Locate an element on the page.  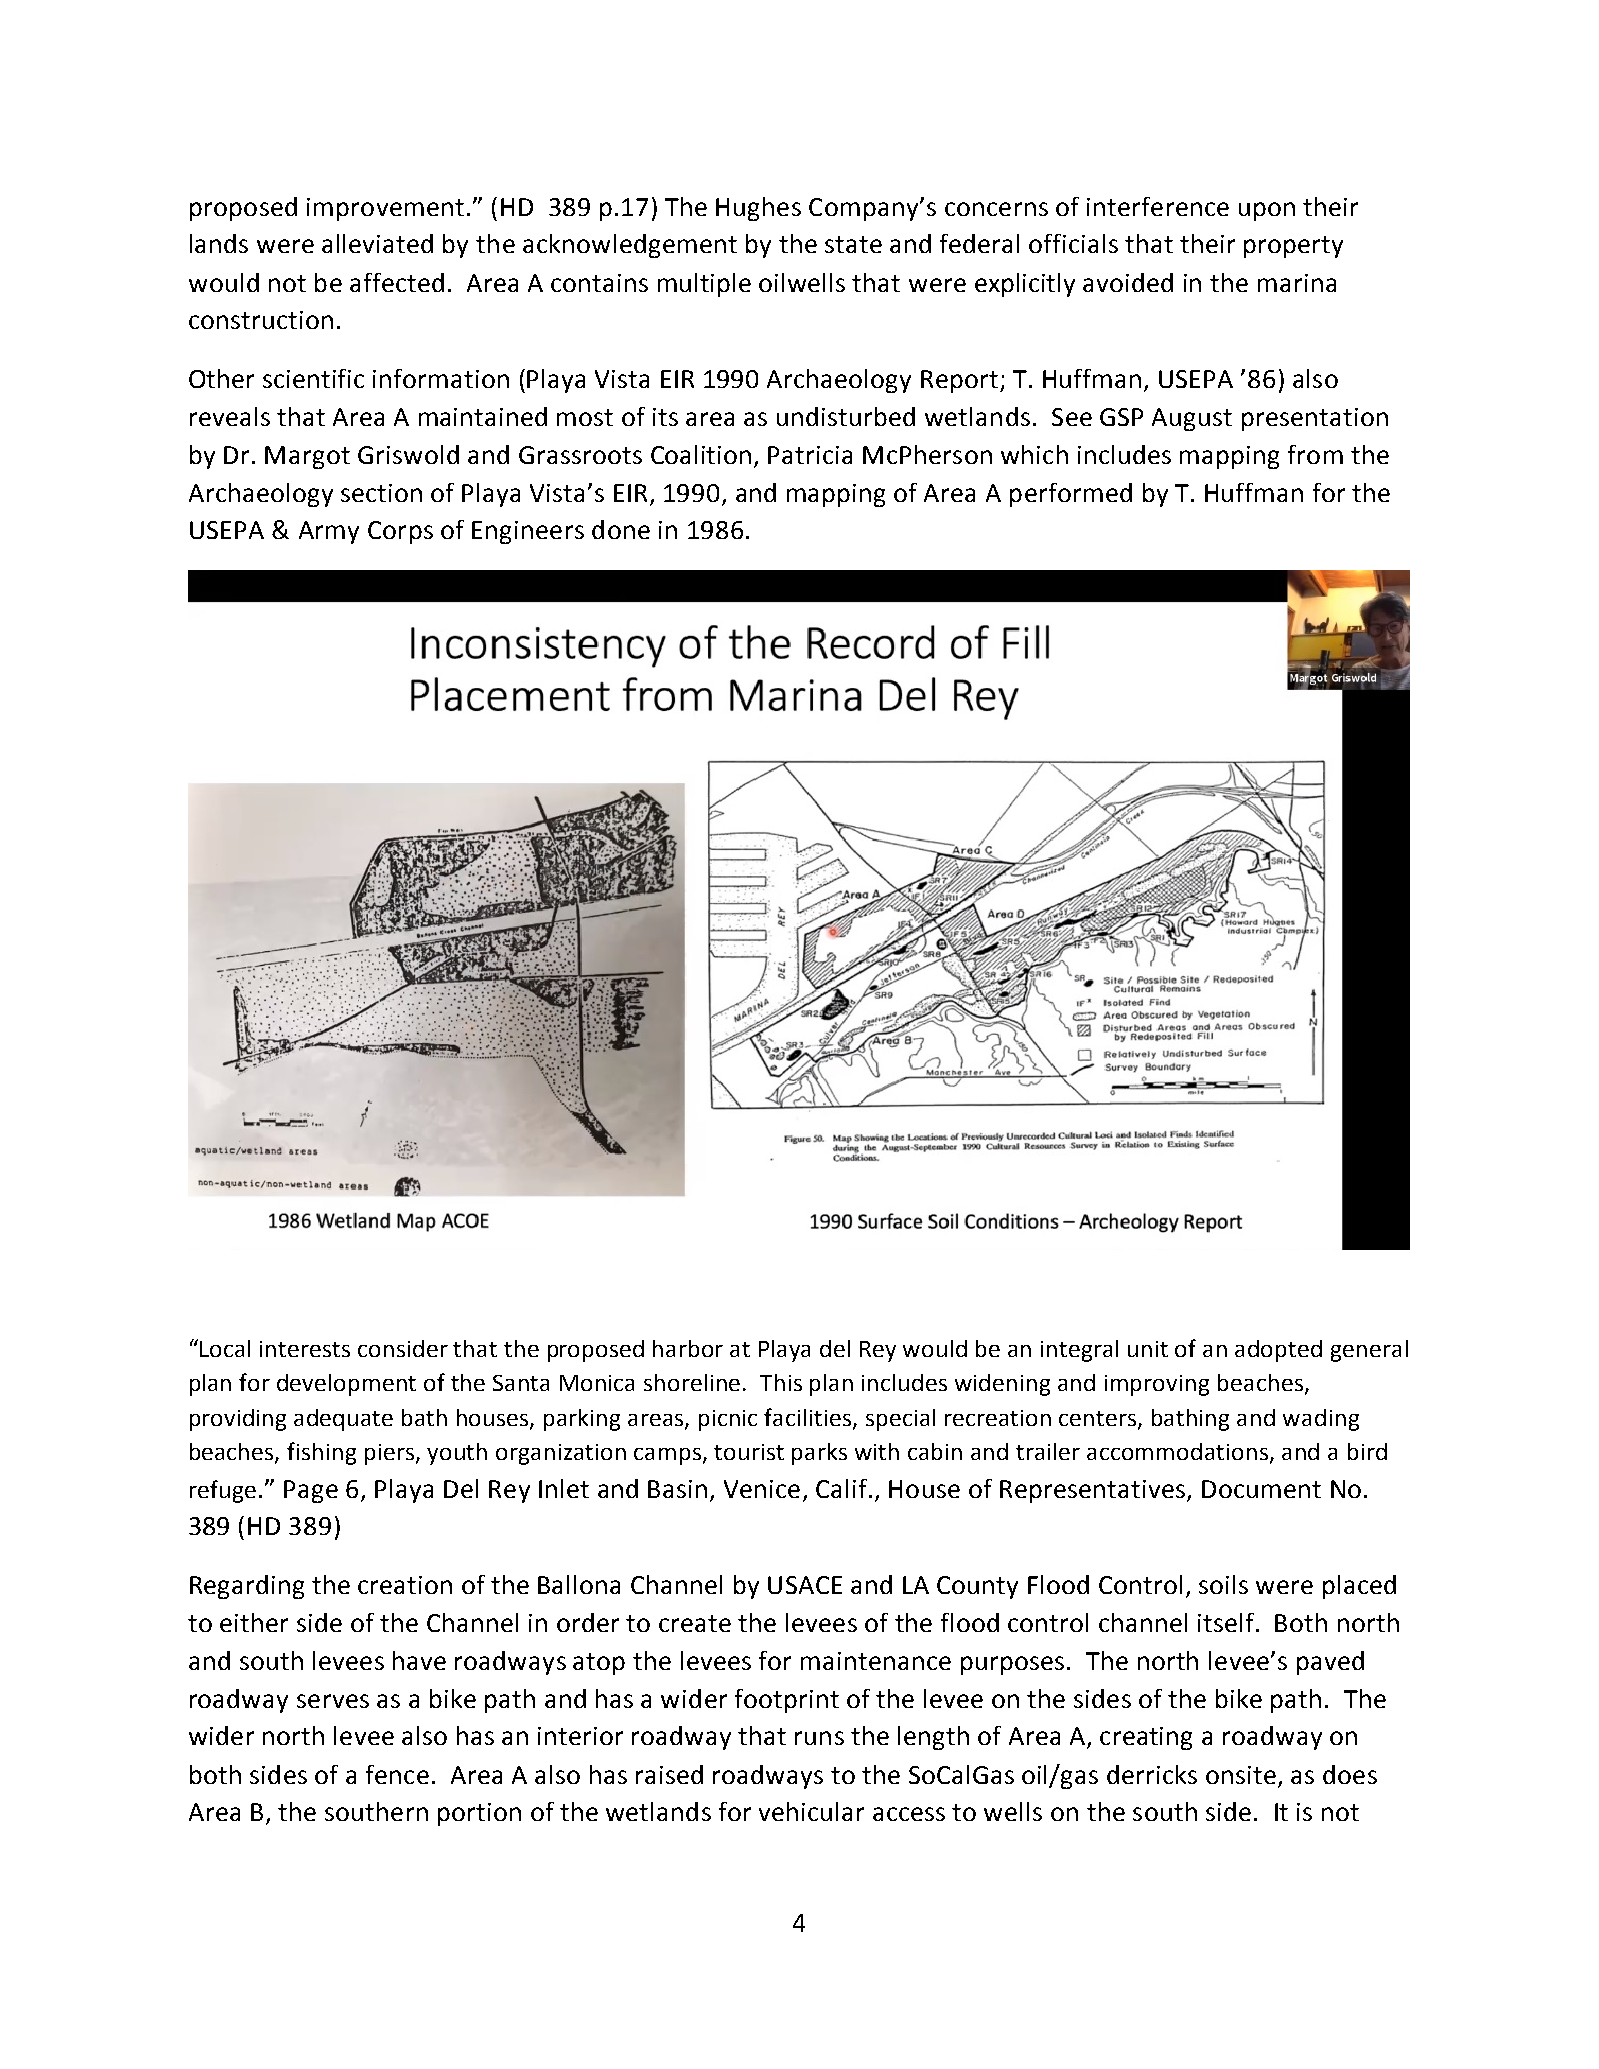
state is located at coordinates (853, 244).
